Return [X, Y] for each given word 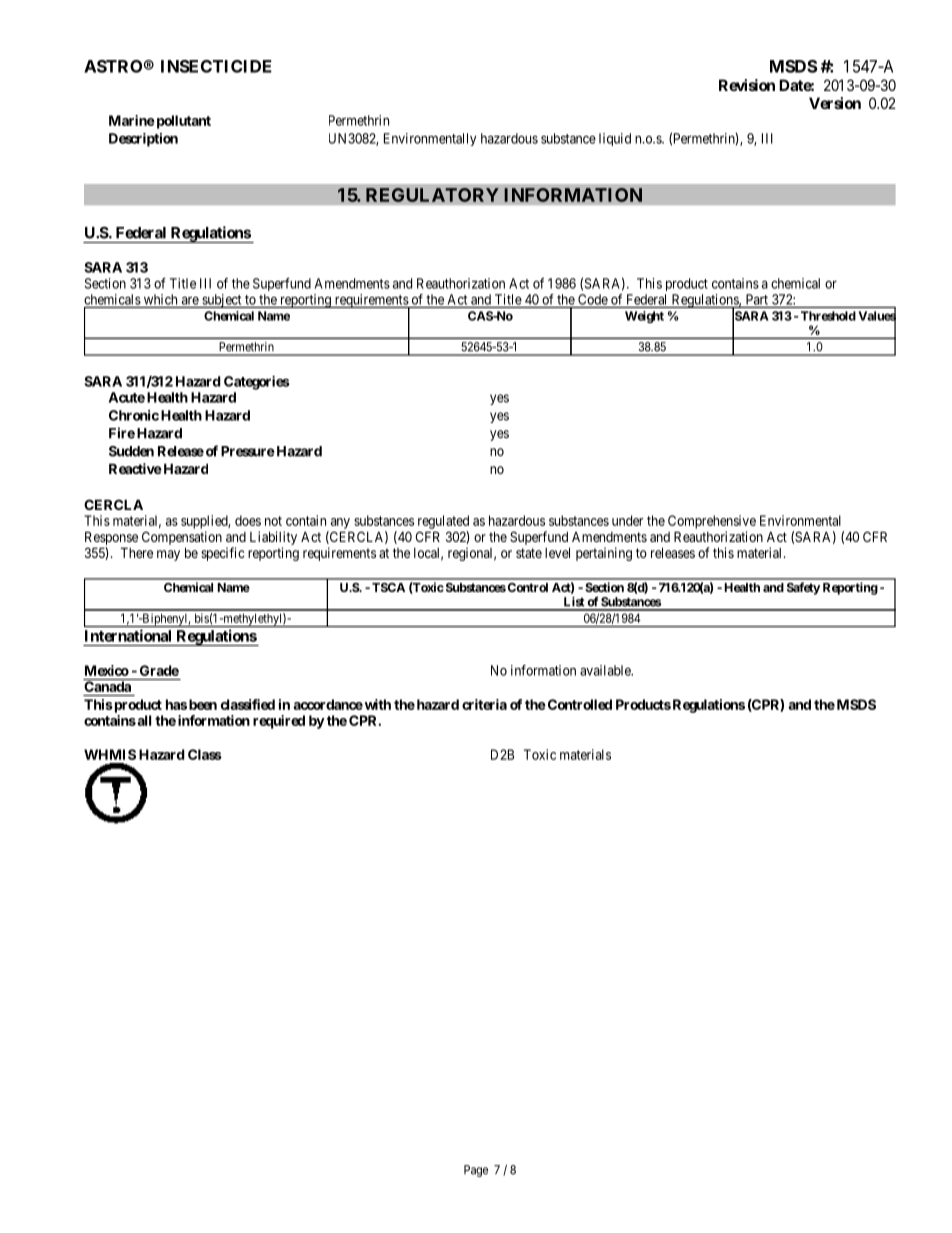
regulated [443, 522]
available [606, 670]
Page [476, 1171]
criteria [484, 704]
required [279, 722]
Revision [747, 85]
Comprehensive [712, 522]
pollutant [182, 122]
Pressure [248, 451]
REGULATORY [432, 195]
